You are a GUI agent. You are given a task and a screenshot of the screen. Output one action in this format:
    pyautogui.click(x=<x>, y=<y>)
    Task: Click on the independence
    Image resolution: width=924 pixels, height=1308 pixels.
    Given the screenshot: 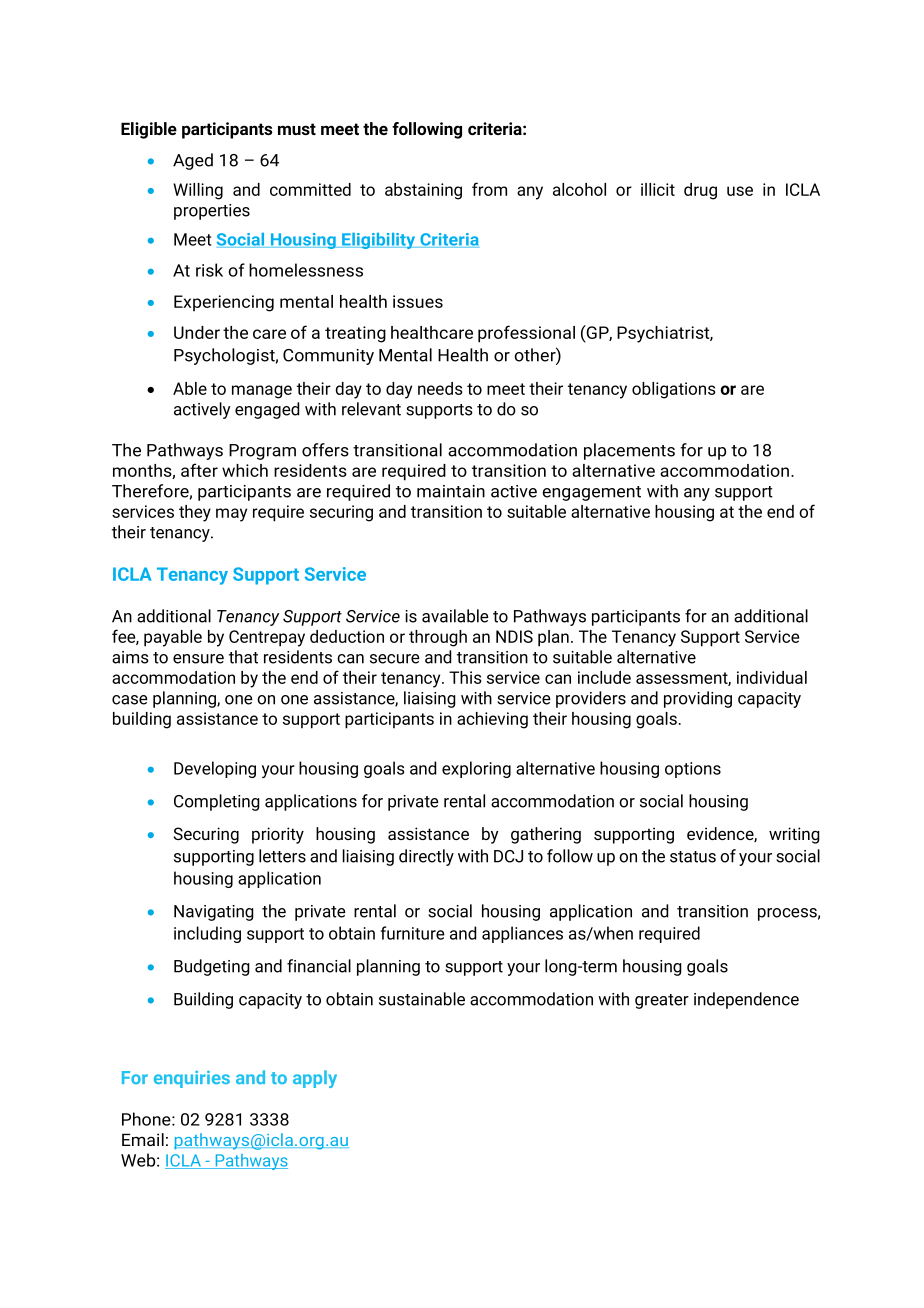 What is the action you would take?
    pyautogui.click(x=746, y=1000)
